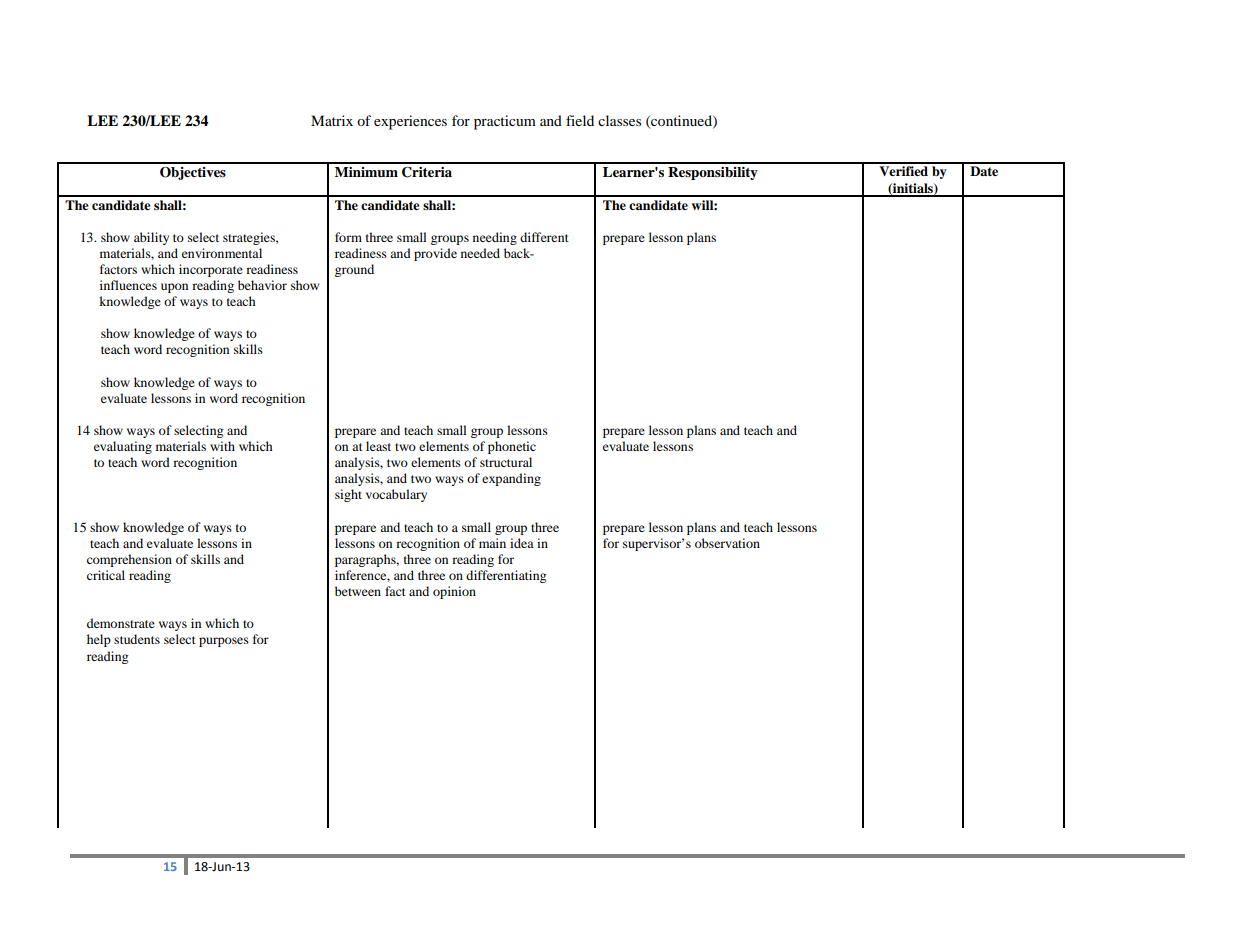 The image size is (1233, 952). Describe the element at coordinates (619, 120) in the page. I see `classes` at that location.
